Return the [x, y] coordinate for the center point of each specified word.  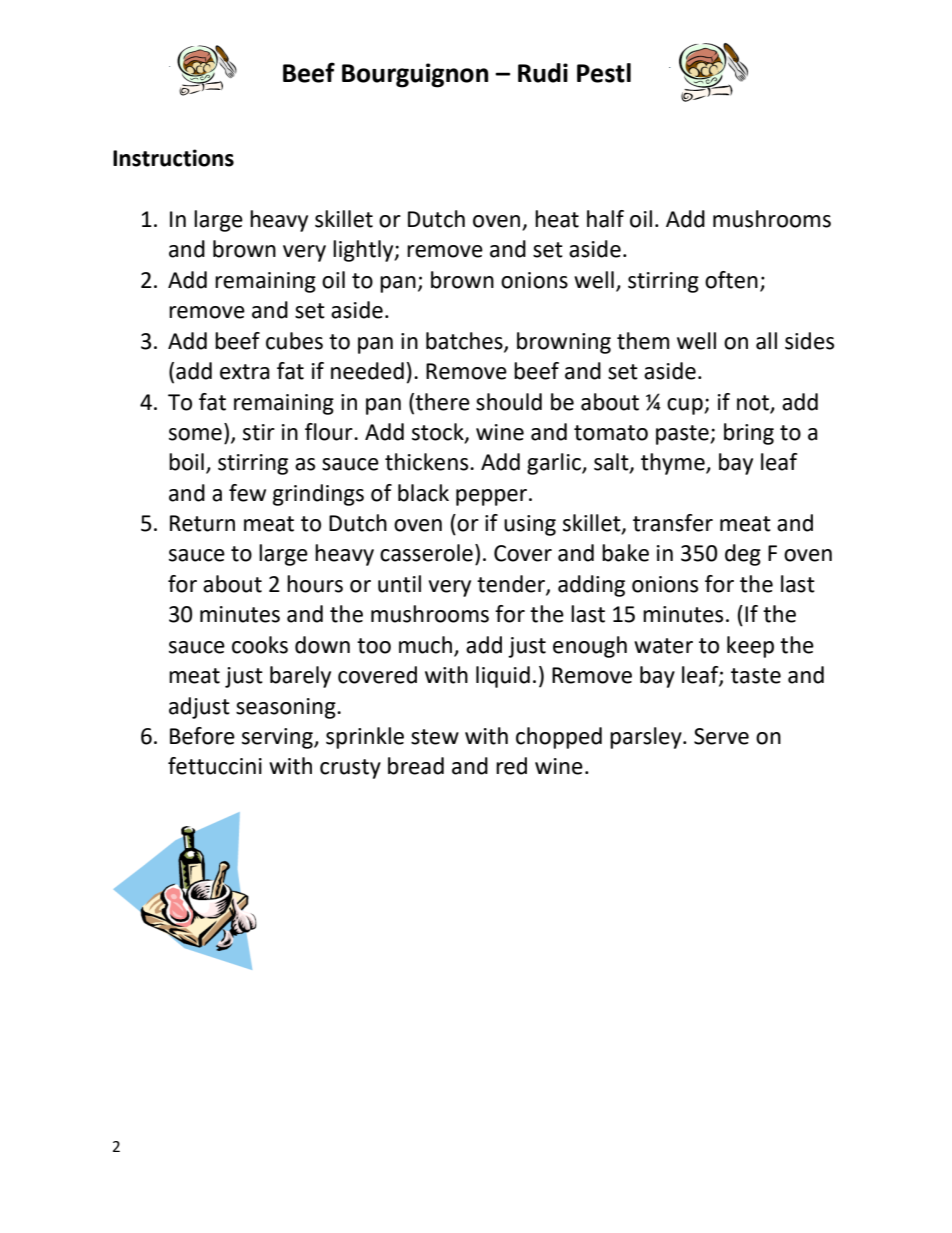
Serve [721, 736]
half [605, 219]
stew [435, 737]
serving [278, 738]
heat [557, 219]
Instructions [173, 158]
